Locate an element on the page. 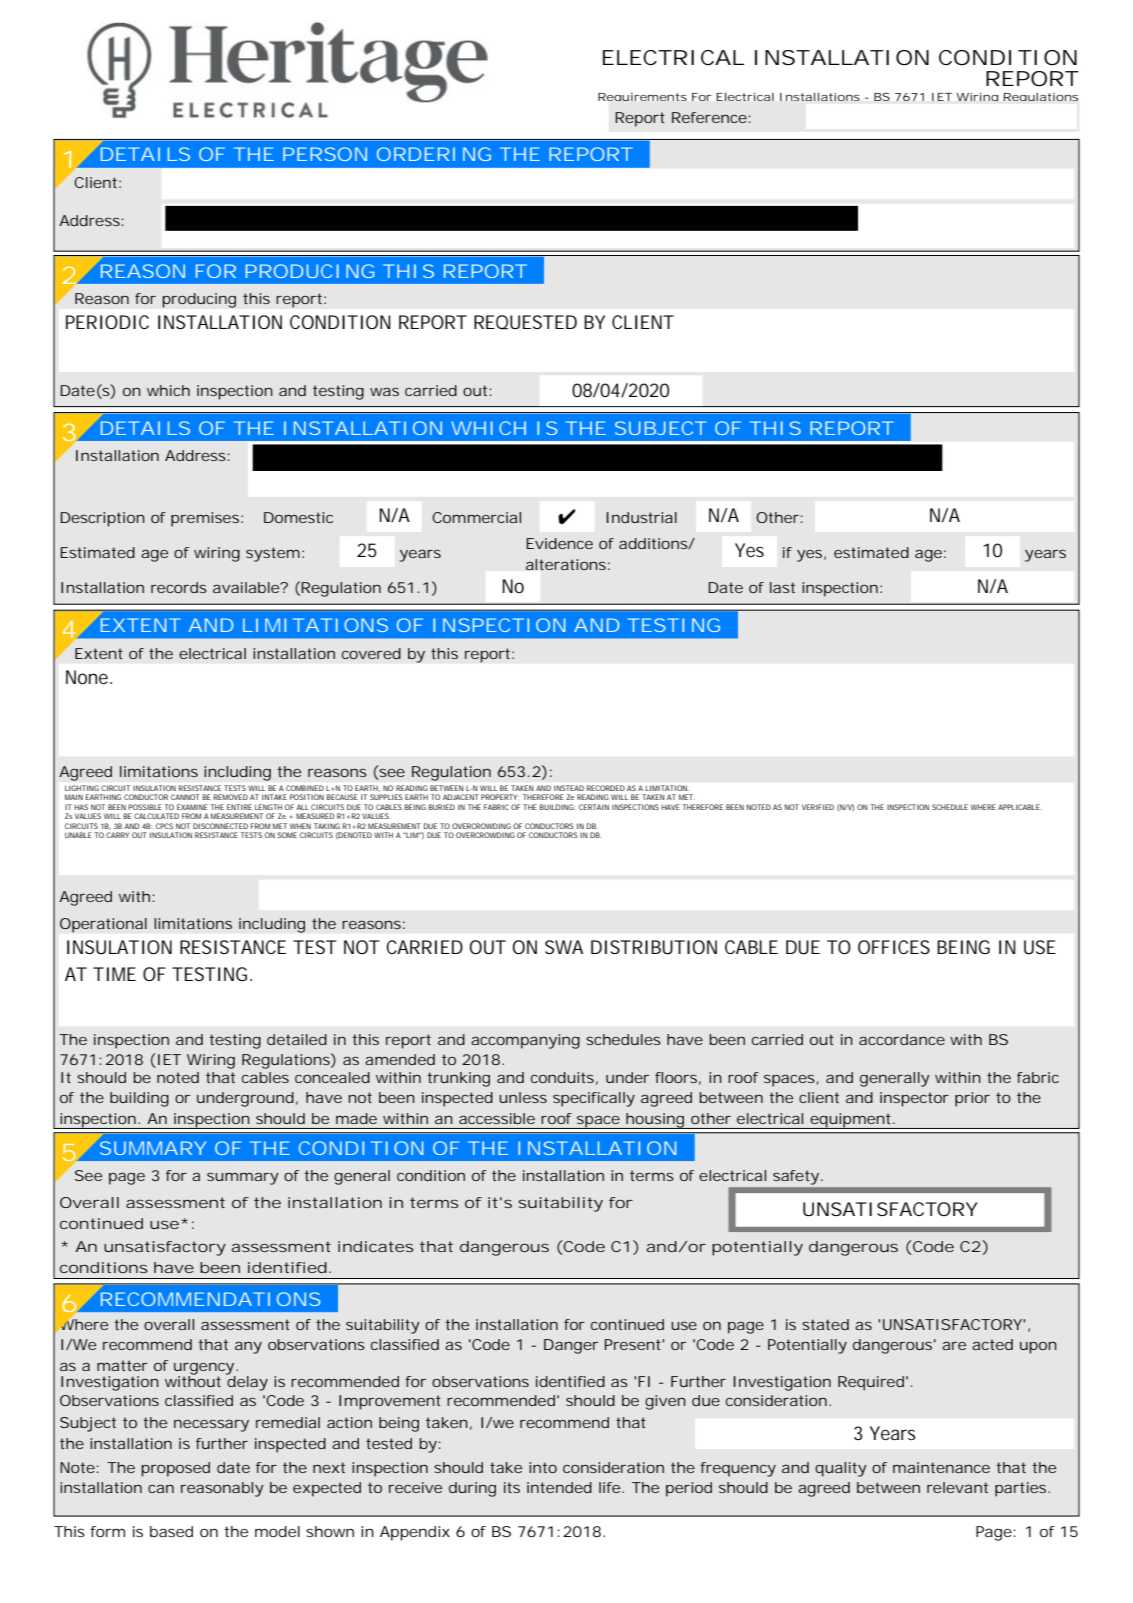 Image resolution: width=1133 pixels, height=1603 pixels. Evidence is located at coordinates (559, 543).
